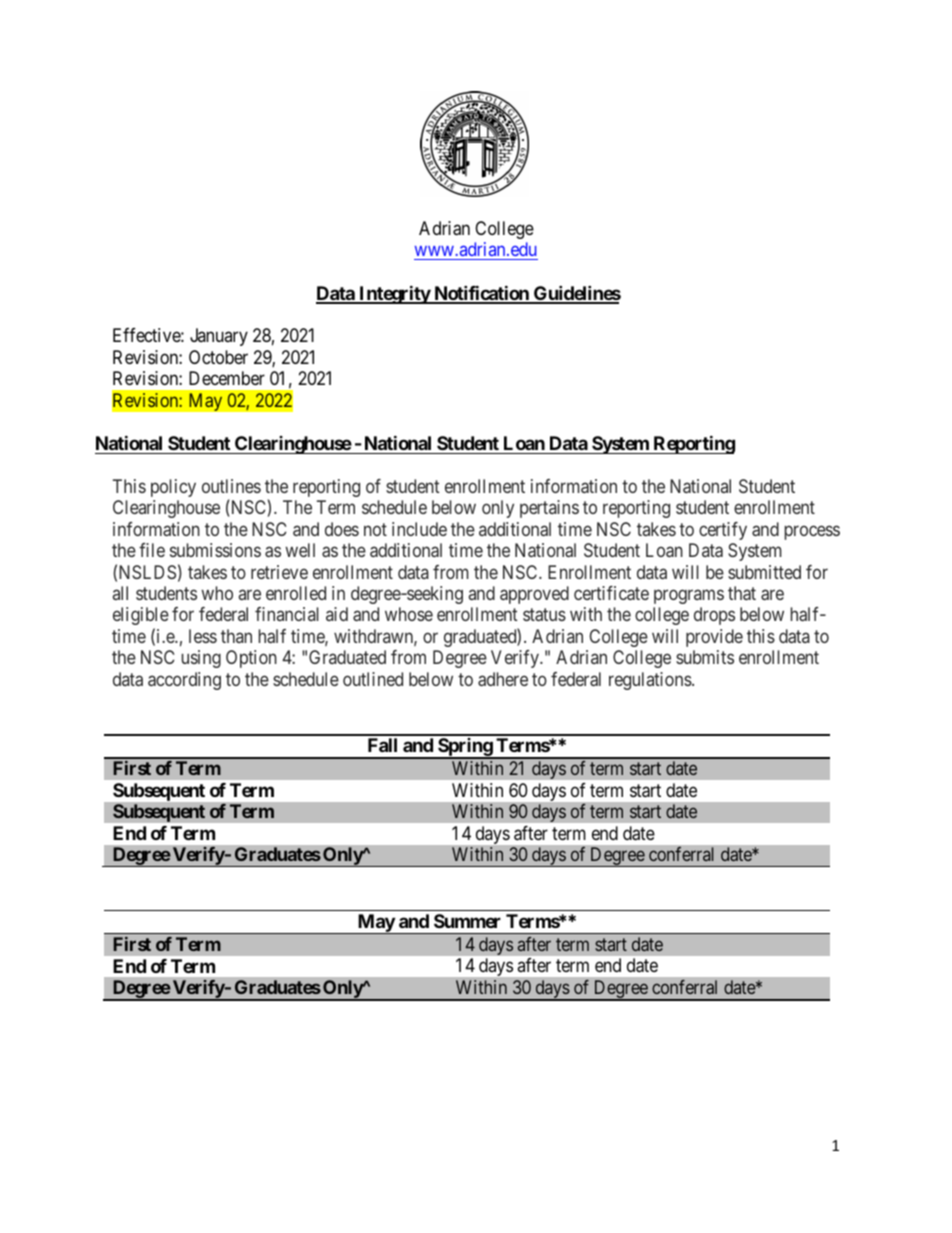 The image size is (952, 1233). Describe the element at coordinates (467, 921) in the document. I see `Summer` at that location.
